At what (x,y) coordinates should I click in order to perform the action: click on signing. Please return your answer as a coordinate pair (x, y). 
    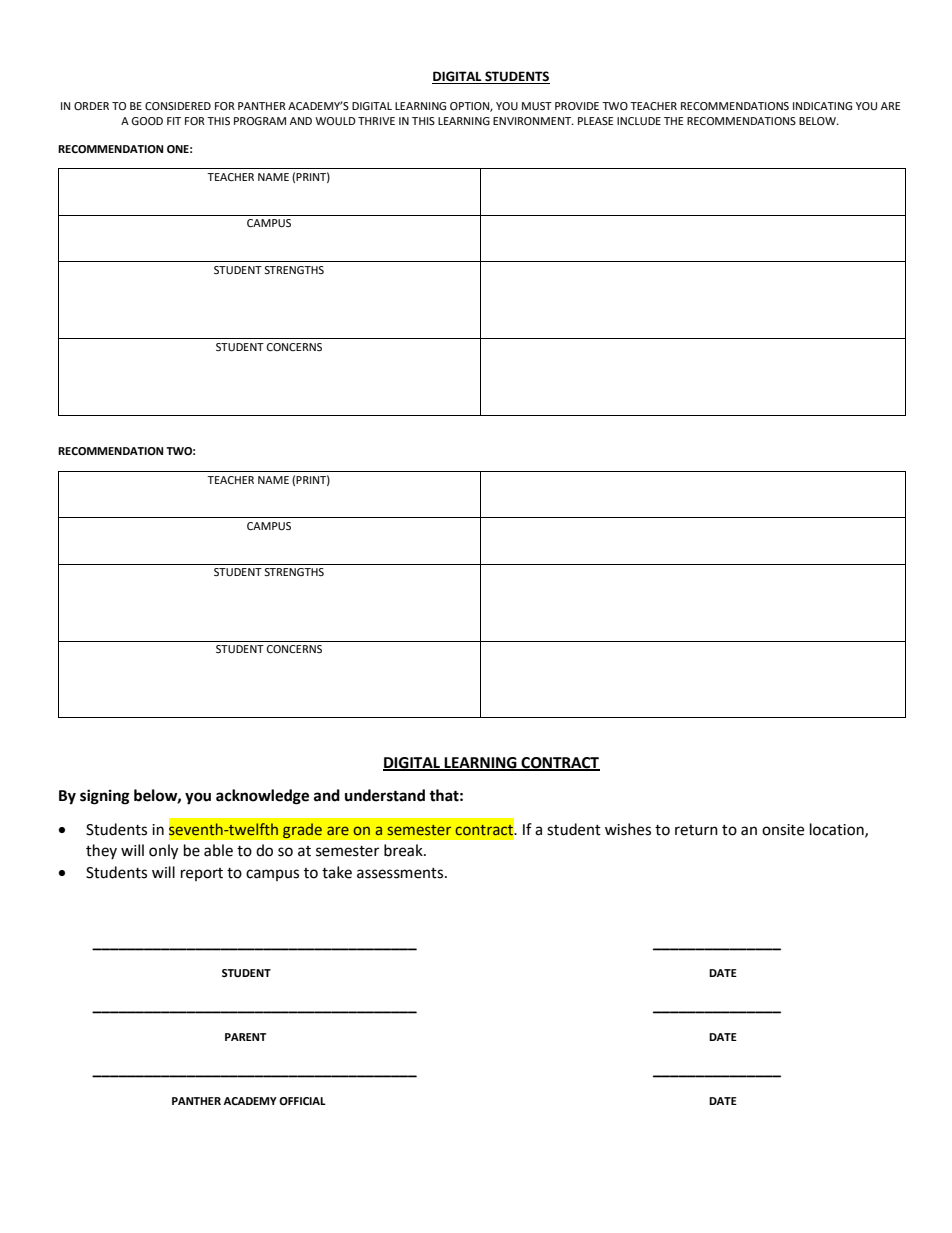
    Looking at the image, I should click on (105, 797).
